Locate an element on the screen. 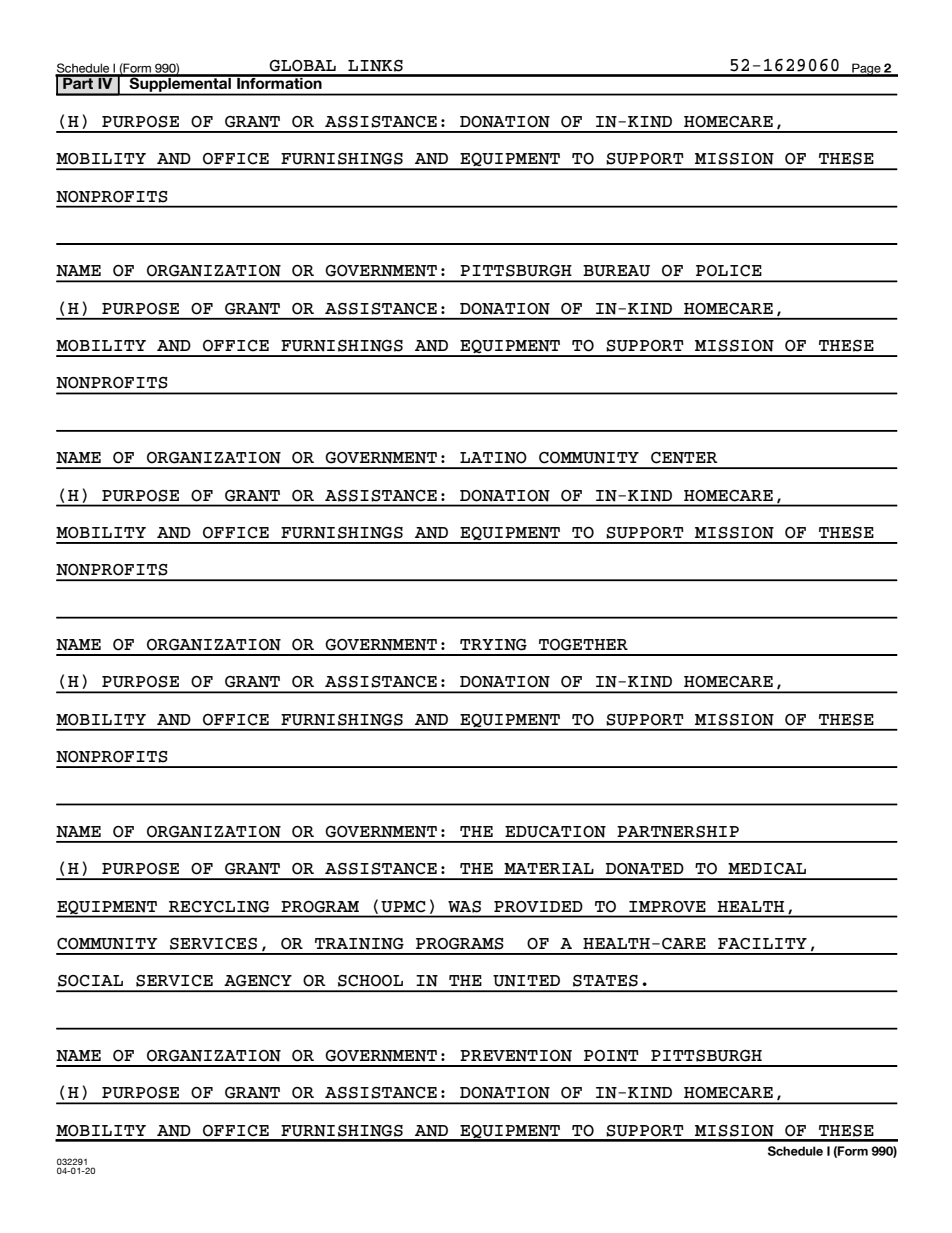 The height and width of the screenshot is (1233, 952). EDUCATION is located at coordinates (555, 832).
